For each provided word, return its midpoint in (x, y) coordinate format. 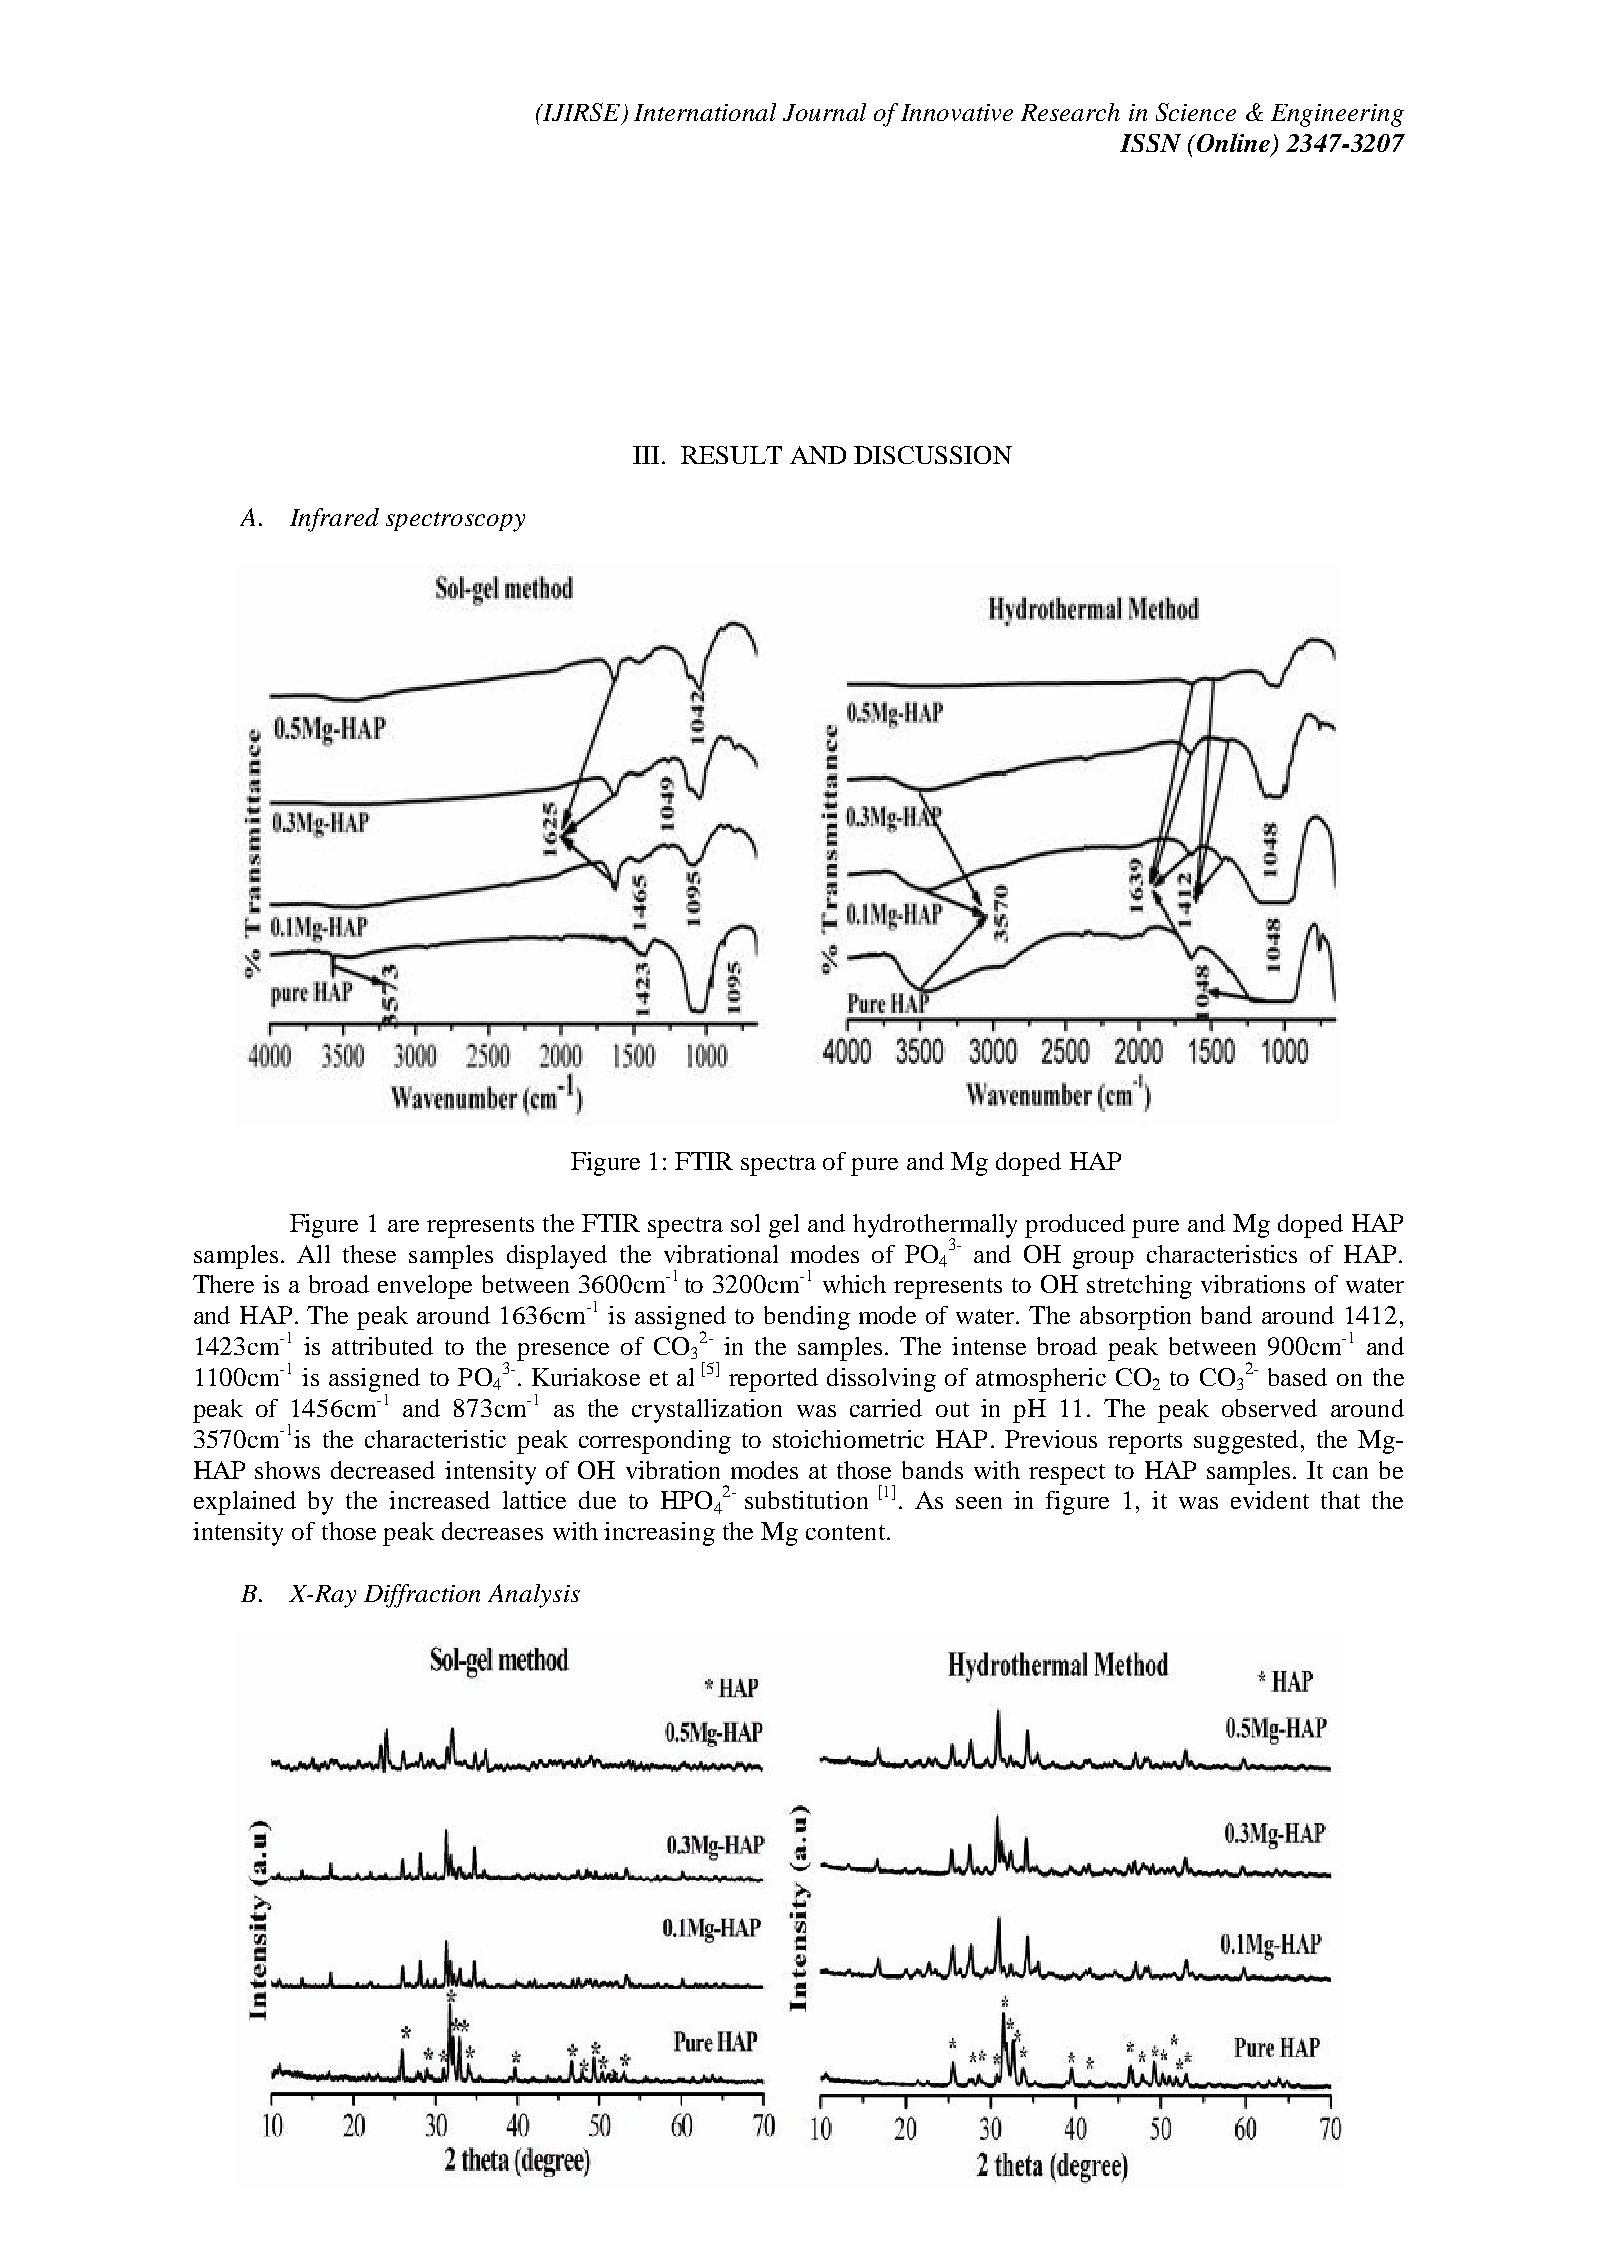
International (705, 112)
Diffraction (422, 1596)
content (845, 1532)
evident (1270, 1500)
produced (1075, 1226)
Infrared (334, 520)
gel (784, 1226)
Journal (824, 112)
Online (1233, 144)
